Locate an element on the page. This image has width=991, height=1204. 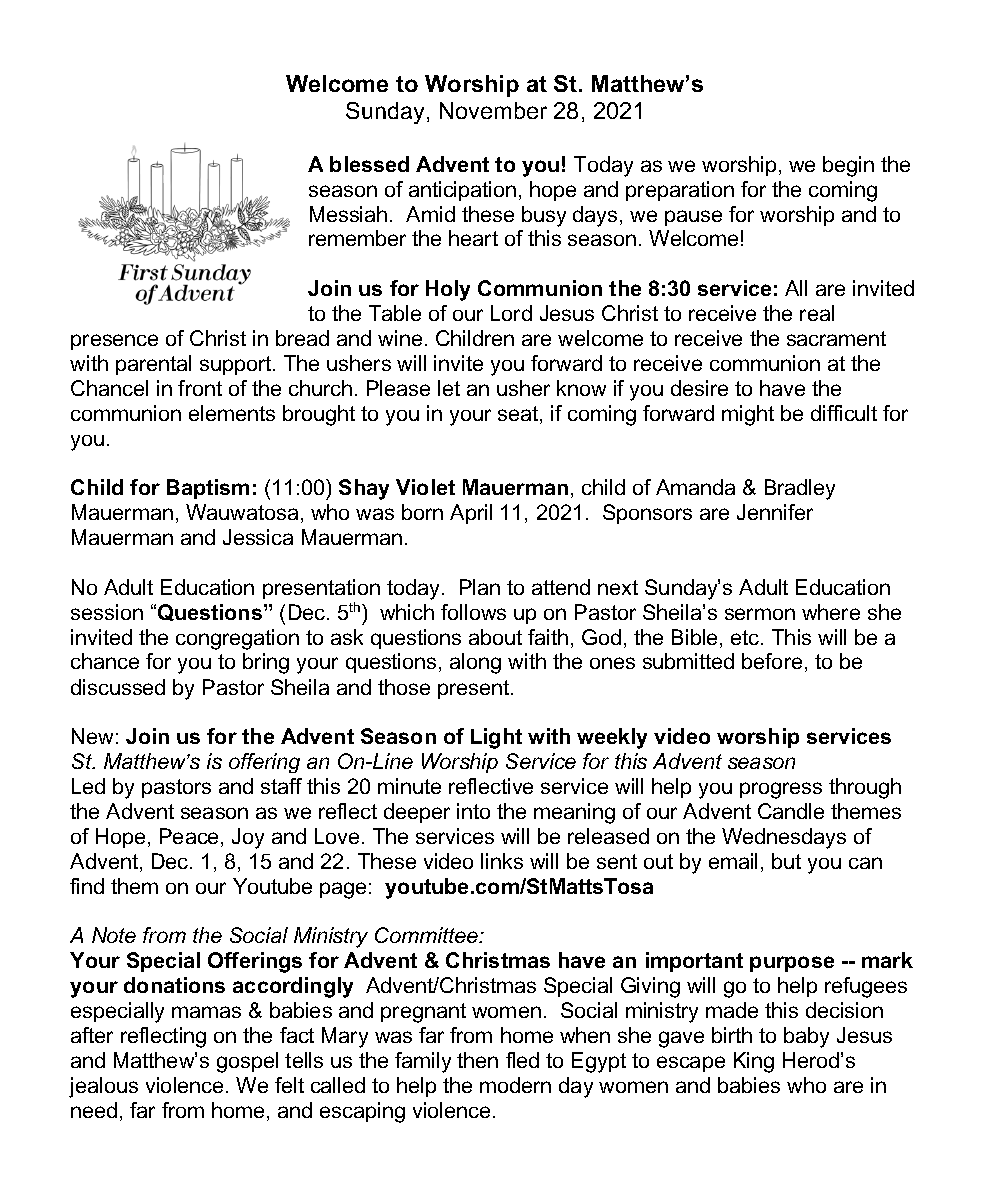
November is located at coordinates (493, 110).
